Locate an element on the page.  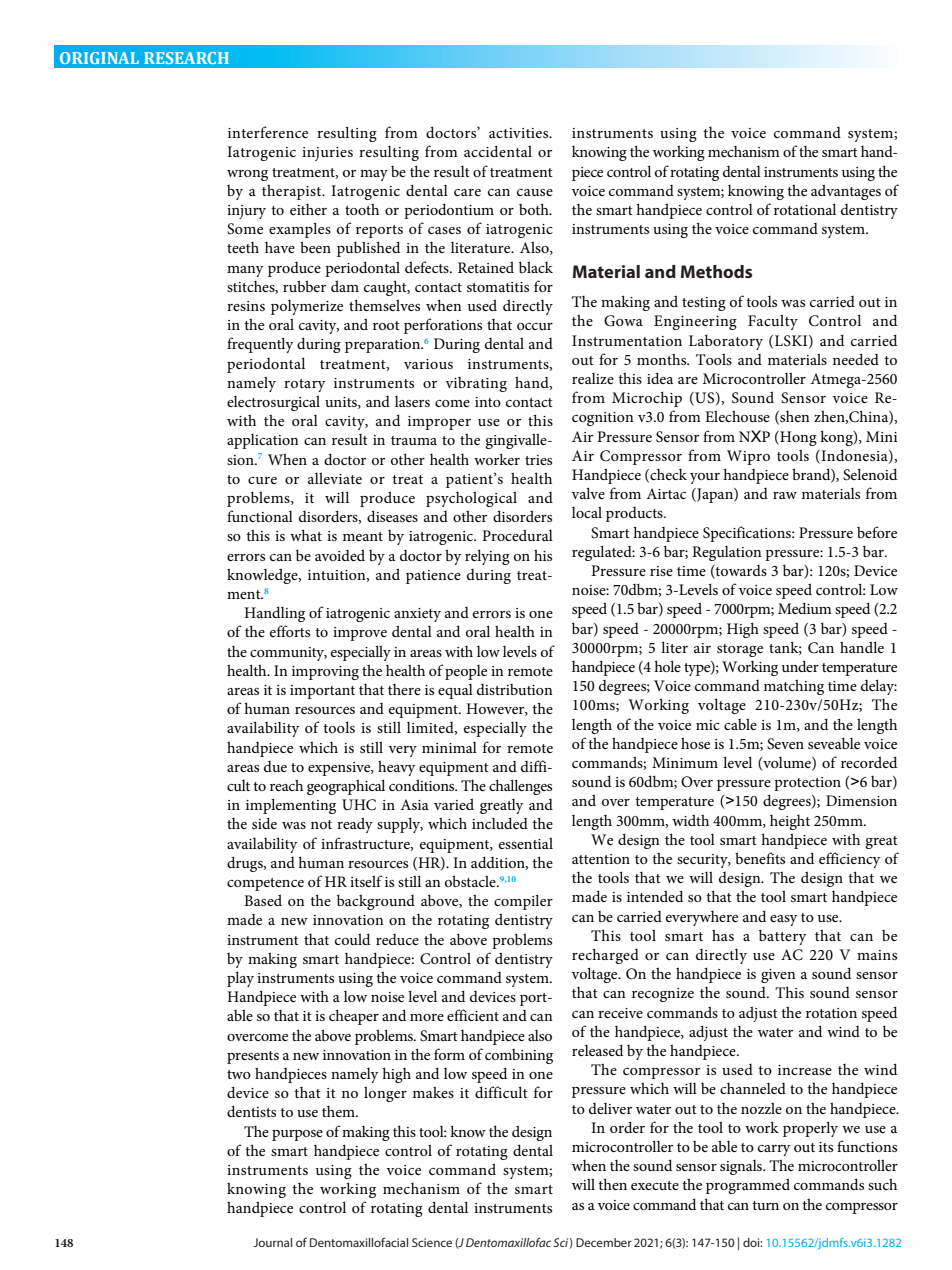
Based is located at coordinates (263, 900).
